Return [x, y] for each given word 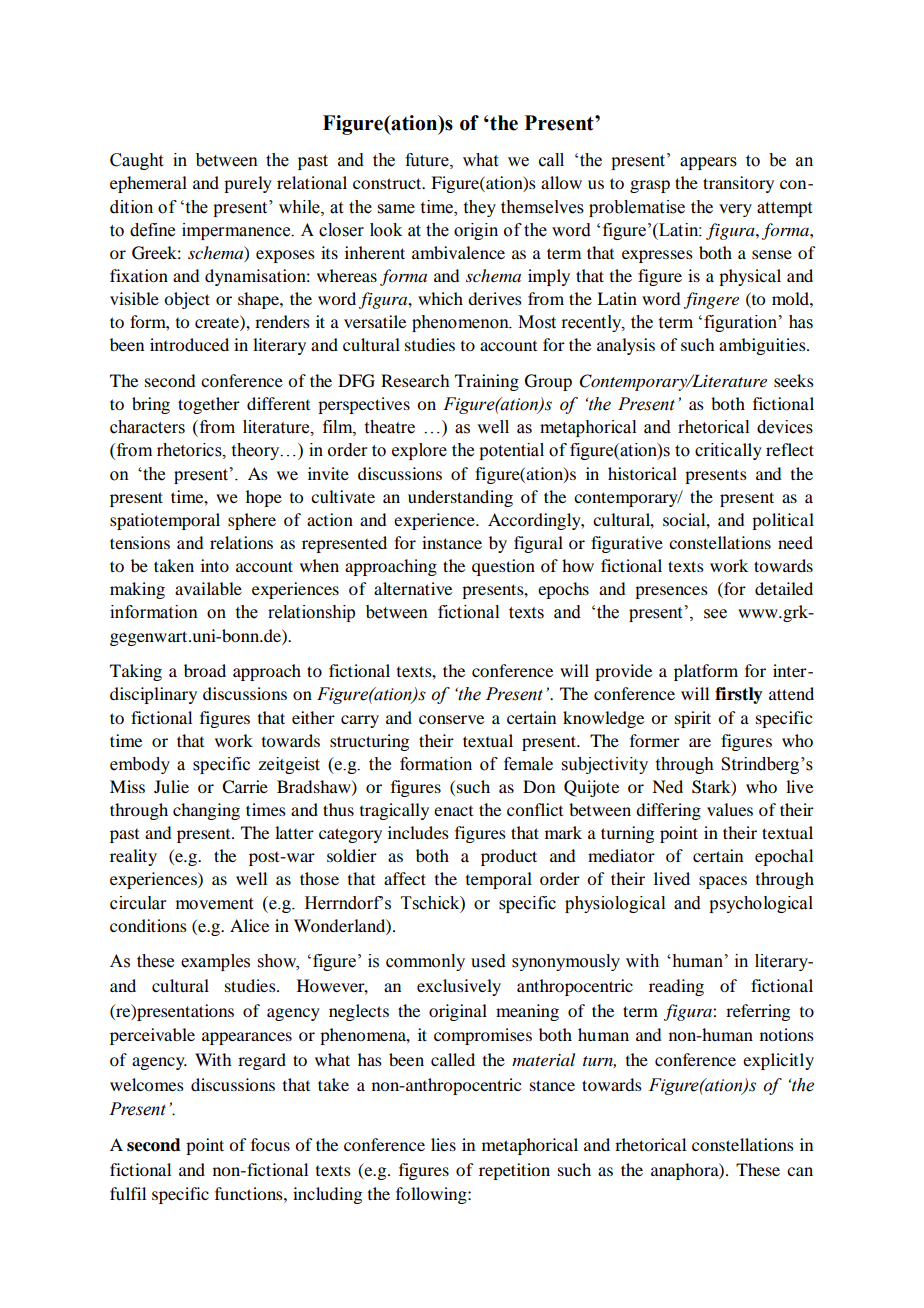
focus [270, 1144]
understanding [460, 498]
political [783, 521]
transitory [738, 184]
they [480, 208]
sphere [252, 521]
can [800, 1171]
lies [443, 1144]
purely [248, 184]
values [730, 809]
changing [206, 811]
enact [453, 811]
